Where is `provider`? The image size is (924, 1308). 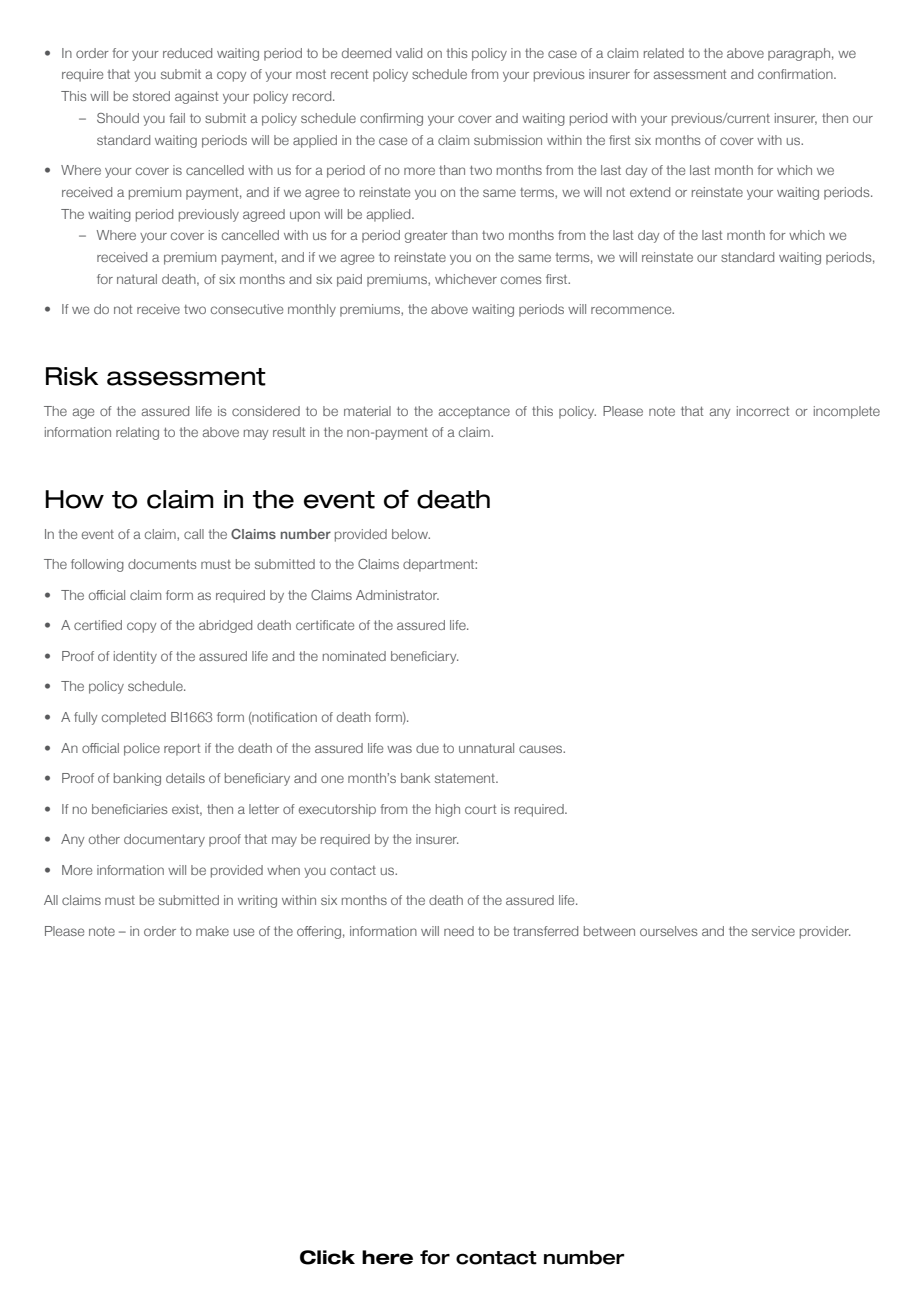
provider is located at coordinates (825, 932).
